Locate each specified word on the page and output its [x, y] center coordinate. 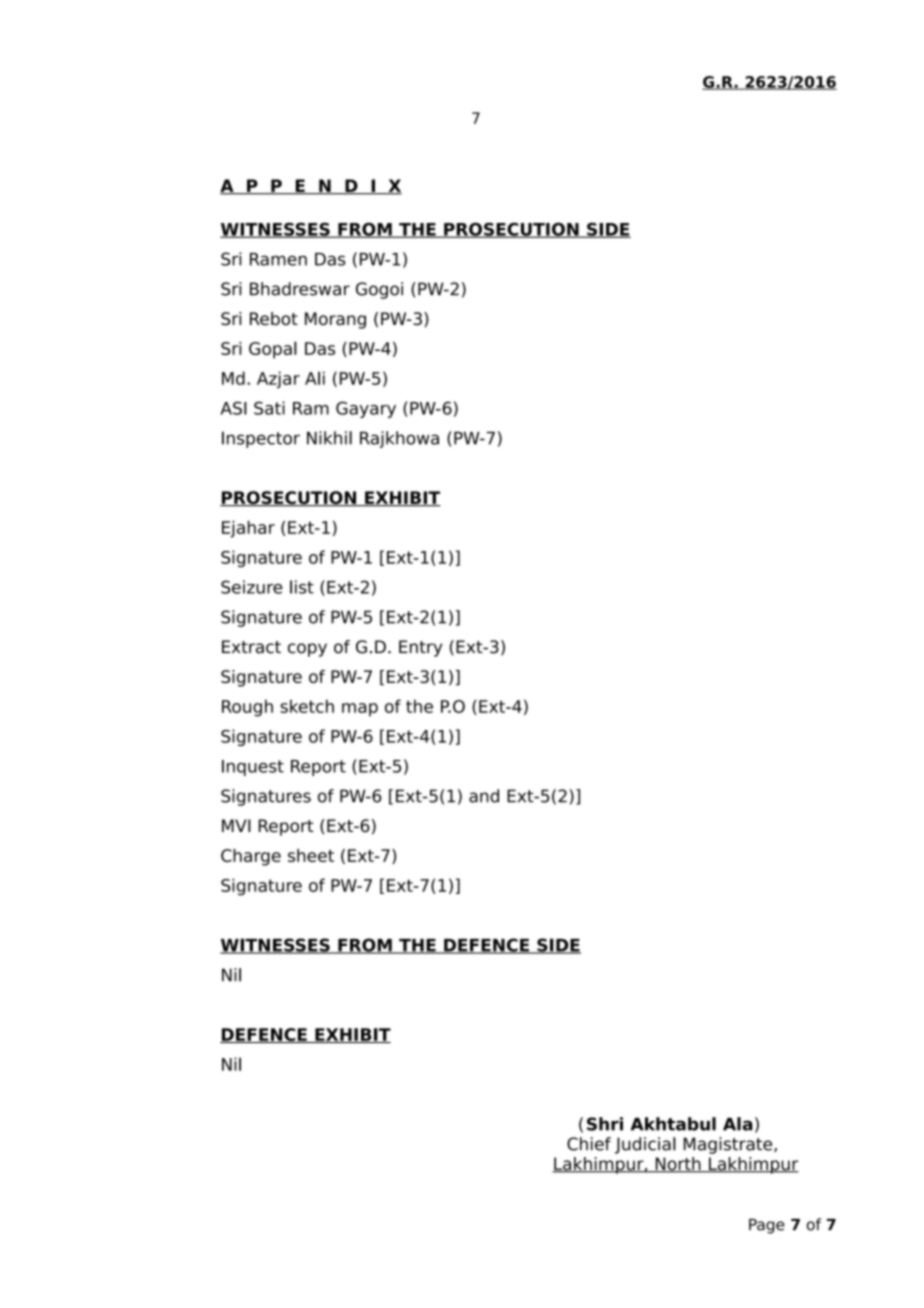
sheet [311, 855]
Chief [589, 1144]
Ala [738, 1124]
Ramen [278, 259]
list [302, 587]
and [484, 796]
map [360, 710]
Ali [315, 378]
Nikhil [329, 438]
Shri [605, 1124]
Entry [420, 648]
